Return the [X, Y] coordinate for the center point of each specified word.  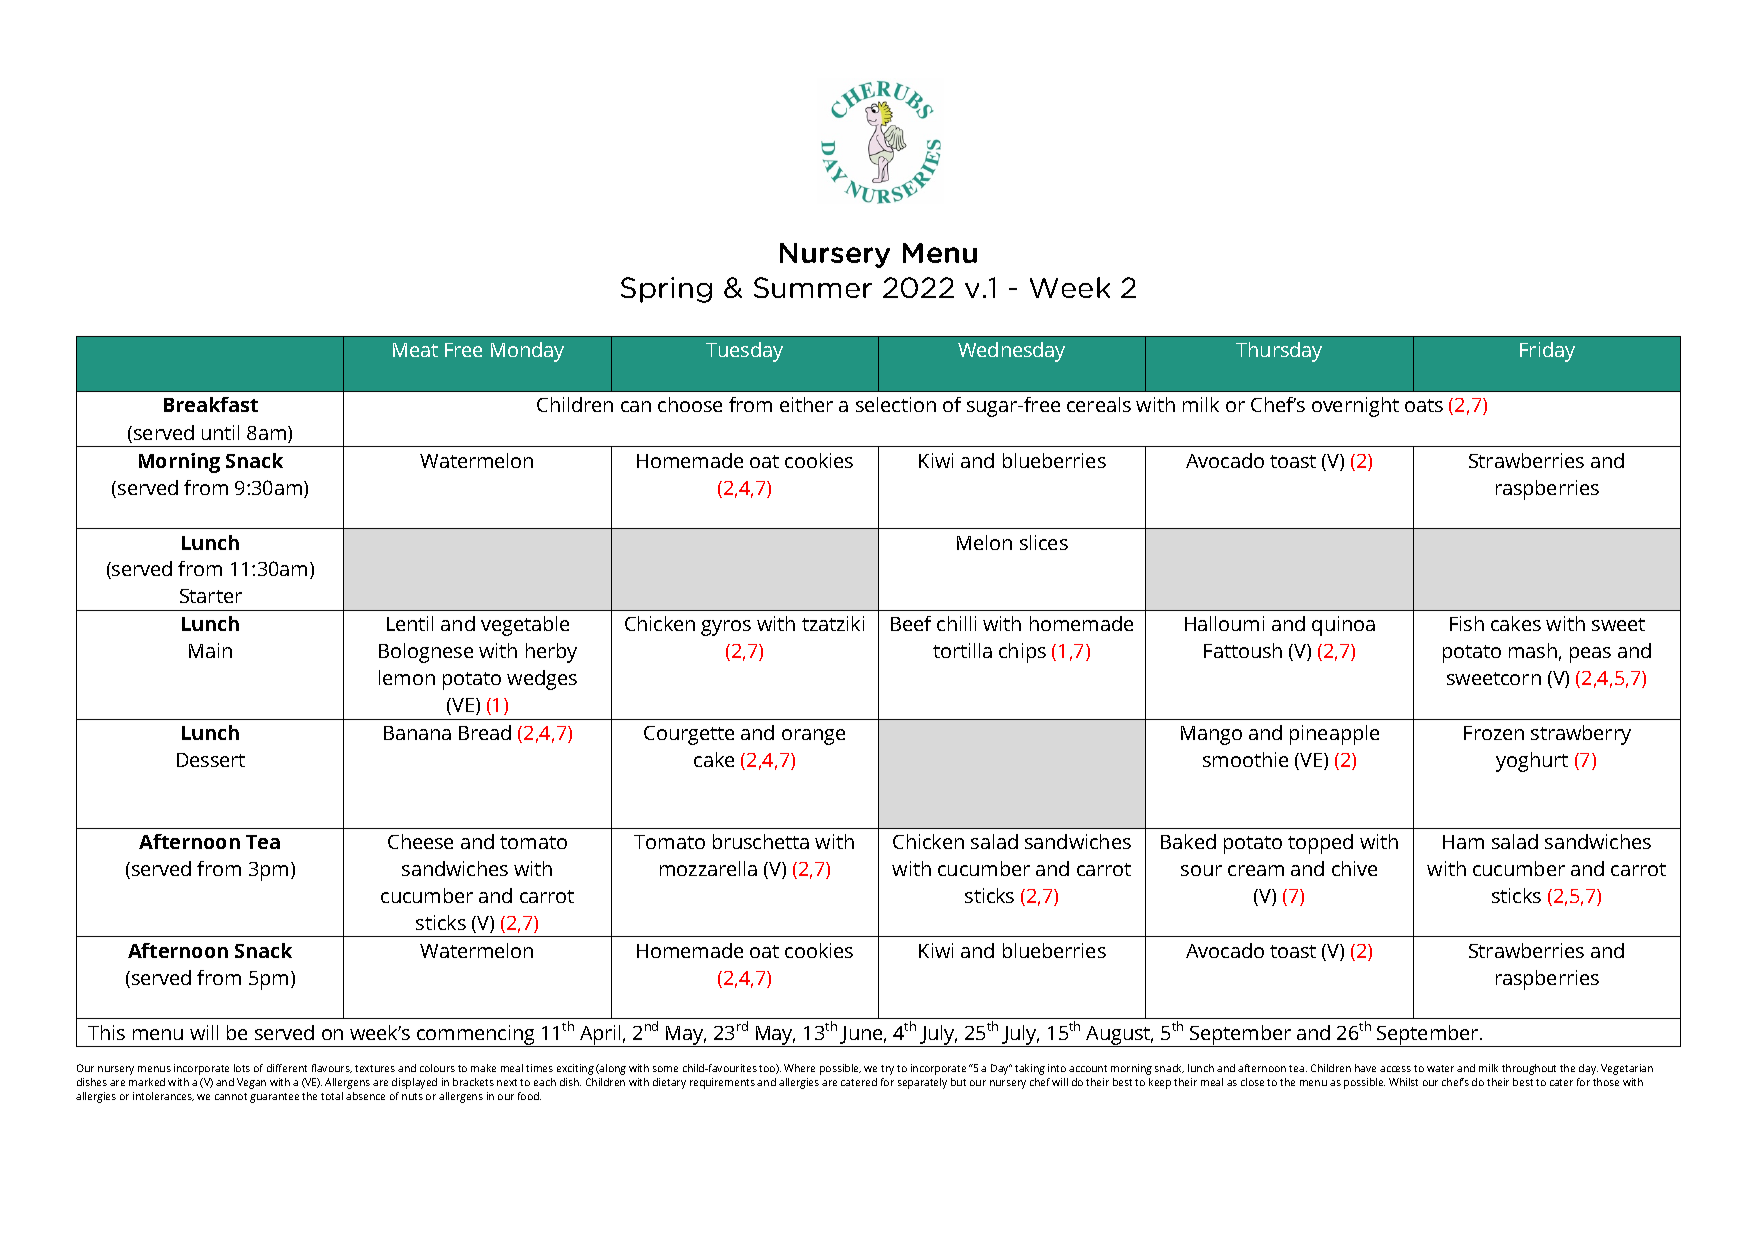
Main [210, 650]
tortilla [962, 650]
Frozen [1494, 733]
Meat [415, 350]
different [287, 1068]
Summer [813, 287]
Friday [1547, 352]
